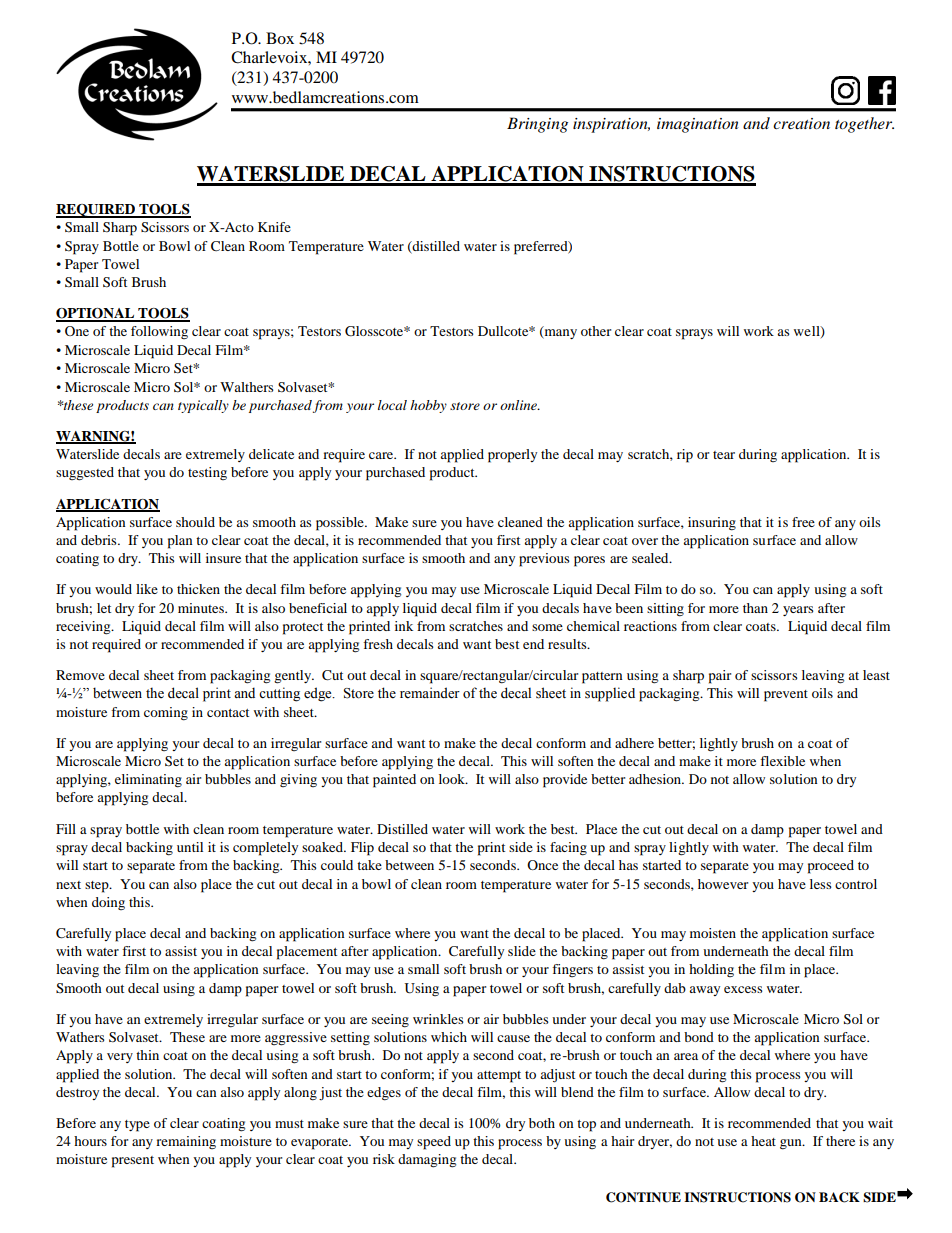  What do you see at coordinates (280, 38) in the page?
I see `Box` at bounding box center [280, 38].
